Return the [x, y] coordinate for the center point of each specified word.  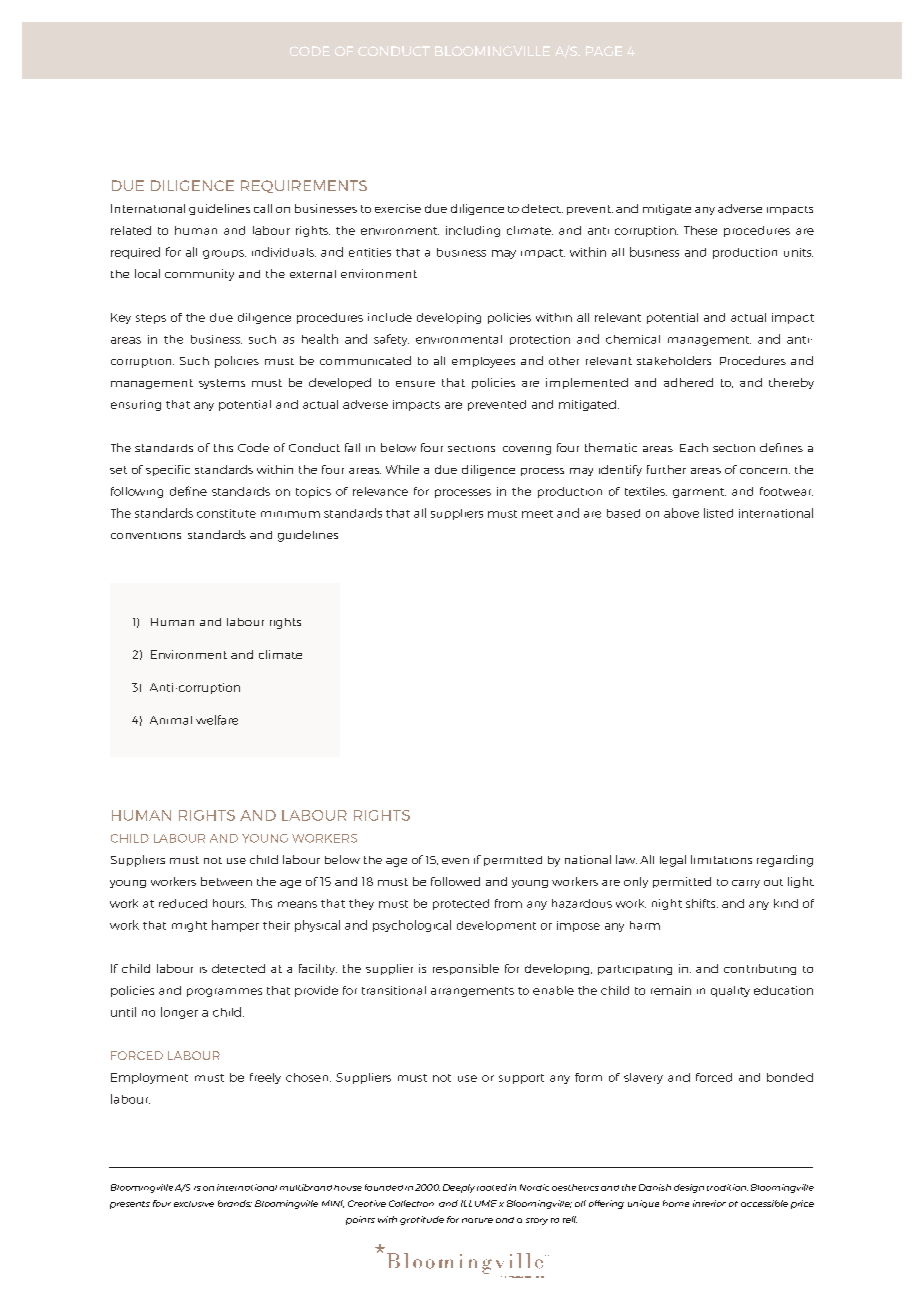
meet [537, 514]
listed [718, 513]
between [226, 881]
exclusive [194, 1204]
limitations [721, 859]
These [700, 230]
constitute [226, 513]
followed [455, 881]
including [473, 231]
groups [224, 254]
